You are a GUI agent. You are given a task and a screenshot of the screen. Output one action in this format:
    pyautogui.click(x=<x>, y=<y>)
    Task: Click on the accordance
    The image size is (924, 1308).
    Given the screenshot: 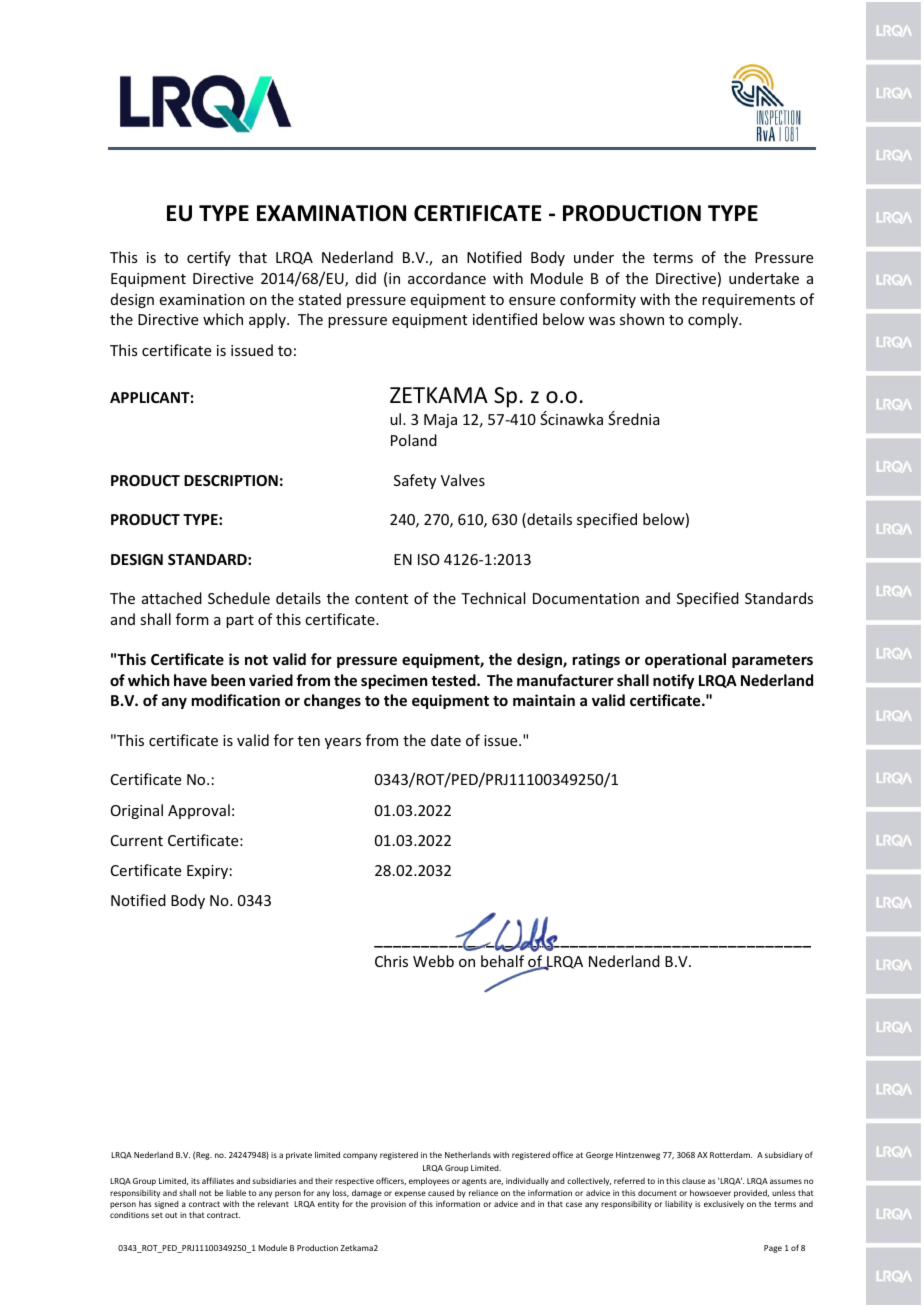 What is the action you would take?
    pyautogui.click(x=447, y=278)
